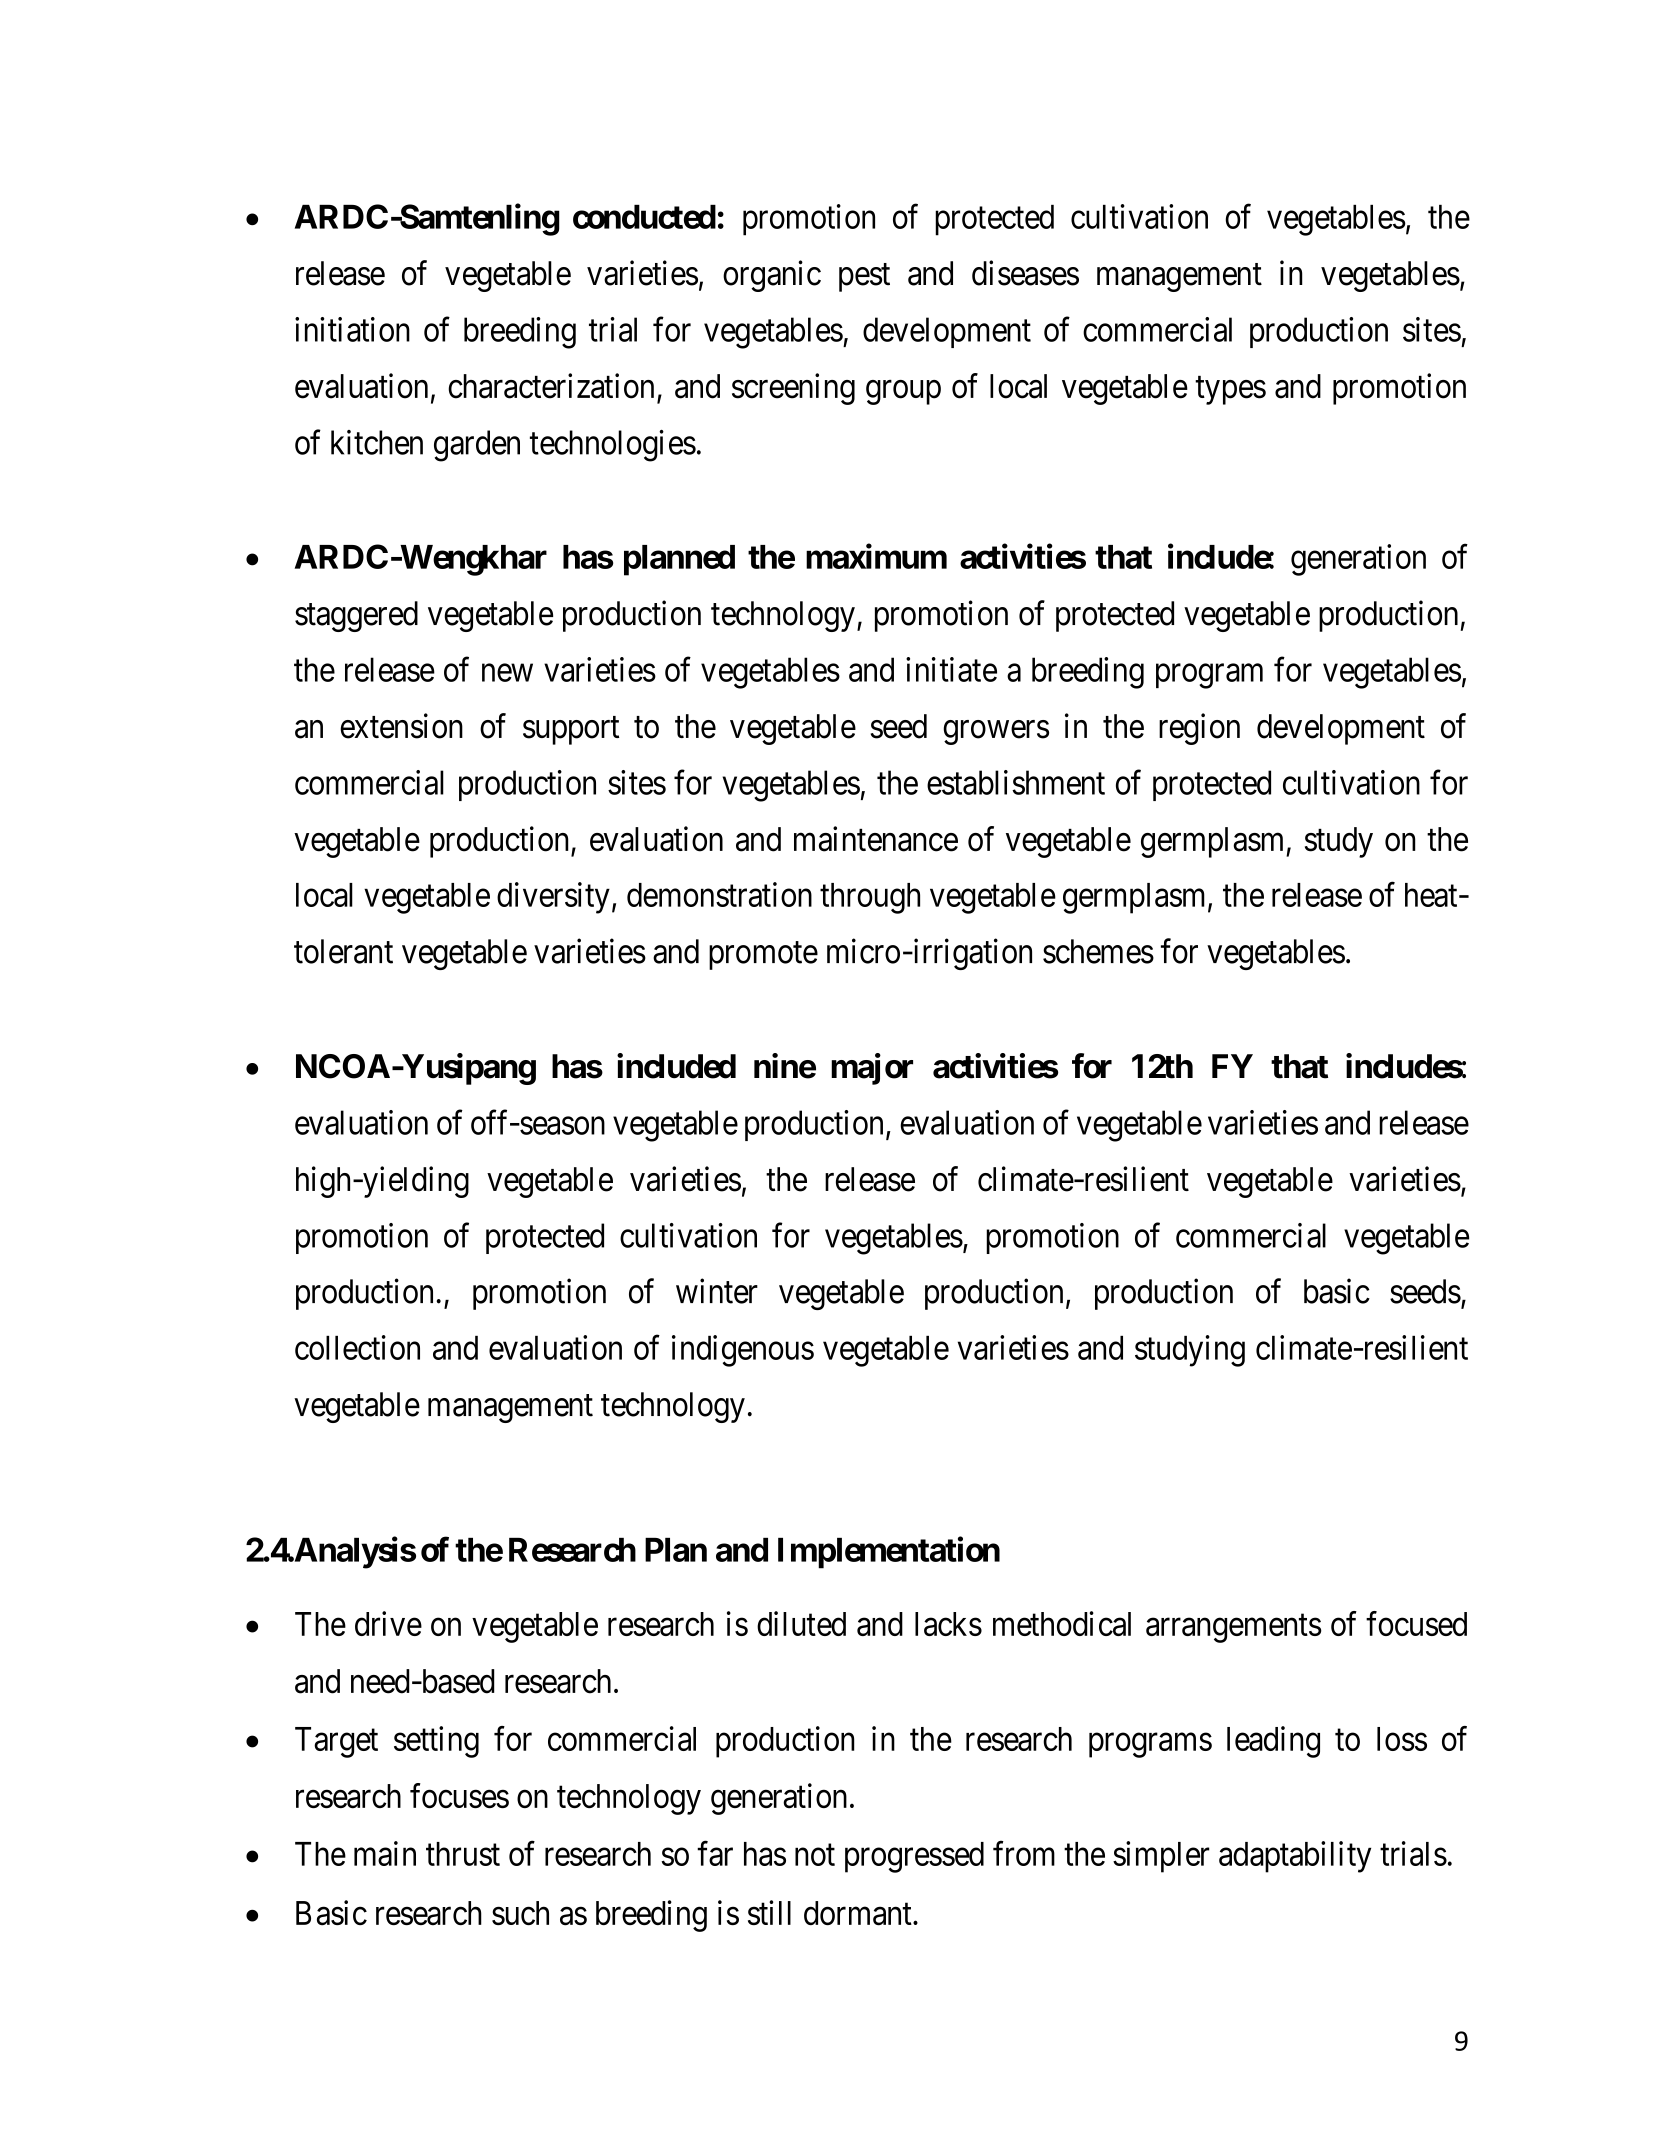  Describe the element at coordinates (903, 392) in the screenshot. I see `group` at that location.
